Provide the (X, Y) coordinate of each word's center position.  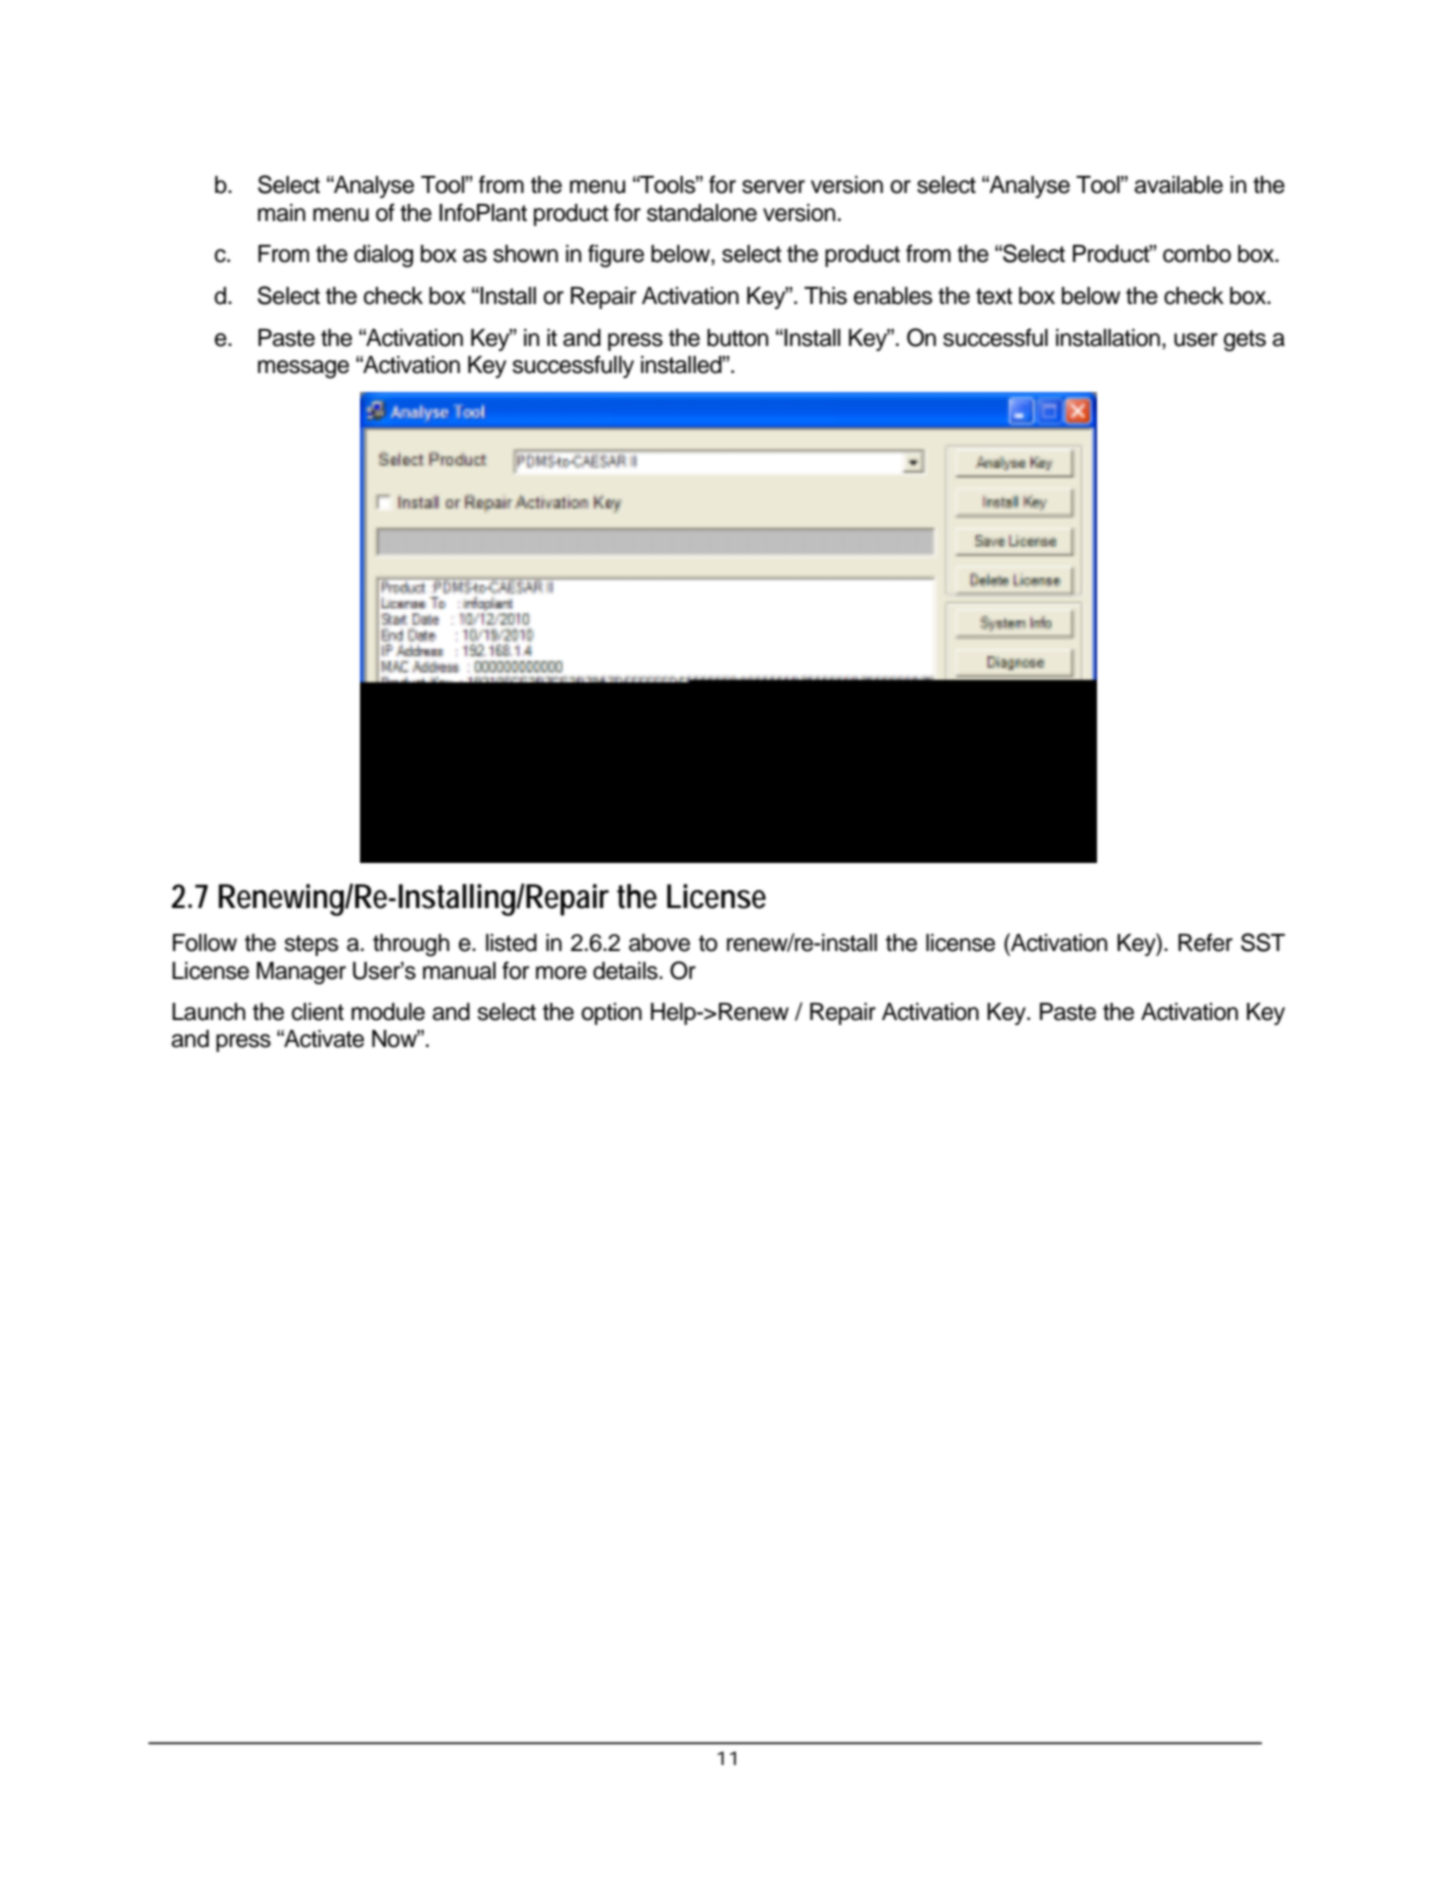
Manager (301, 973)
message (303, 369)
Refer (1205, 942)
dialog (383, 256)
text (994, 296)
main (281, 213)
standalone (702, 213)
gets (1245, 341)
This (825, 296)
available (1178, 185)
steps (311, 945)
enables (893, 296)
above (659, 943)
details (626, 971)
